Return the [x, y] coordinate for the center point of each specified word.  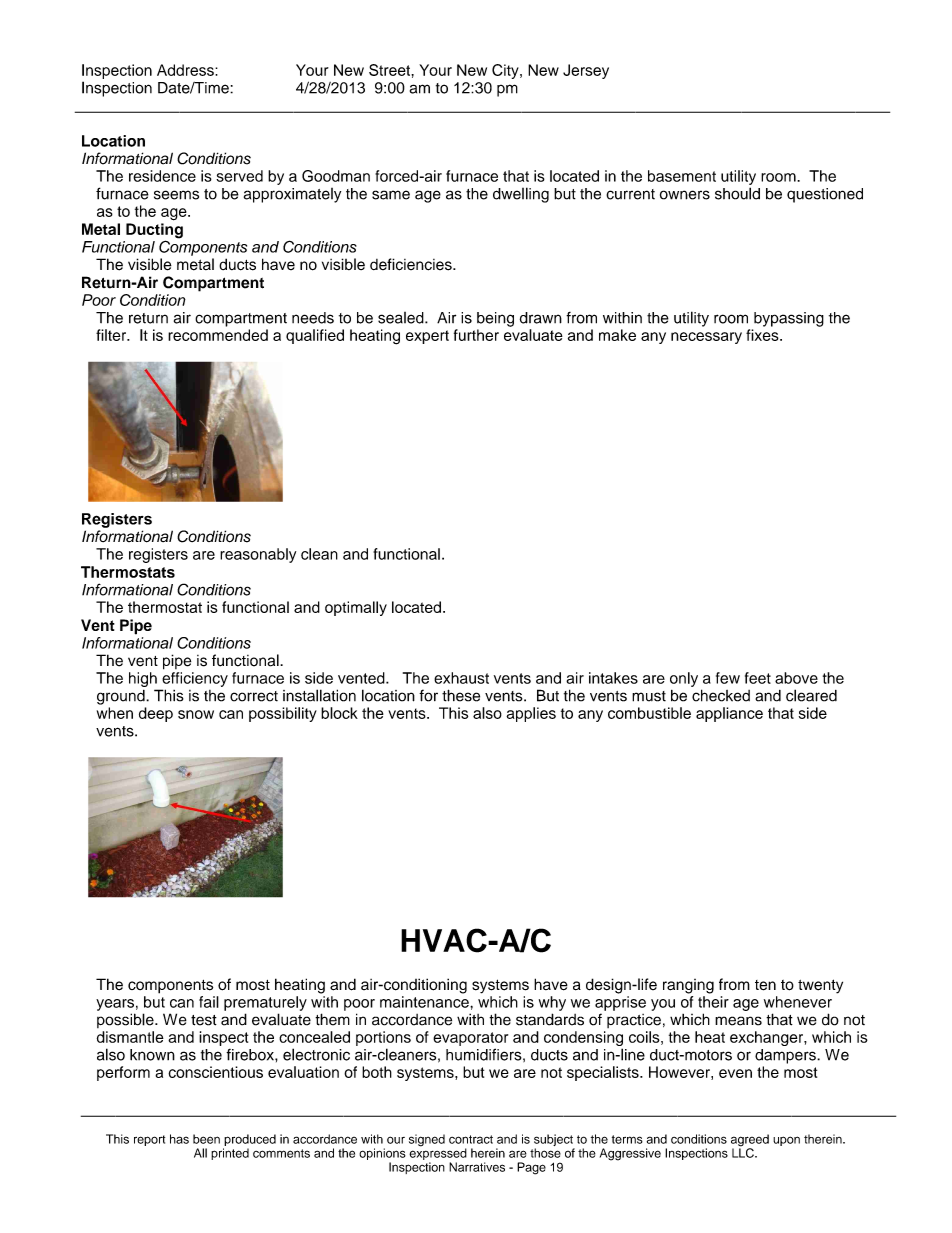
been [206, 1139]
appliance [729, 714]
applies [531, 714]
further [476, 335]
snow [196, 714]
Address [186, 70]
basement [682, 176]
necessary [706, 338]
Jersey [586, 71]
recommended [218, 335]
